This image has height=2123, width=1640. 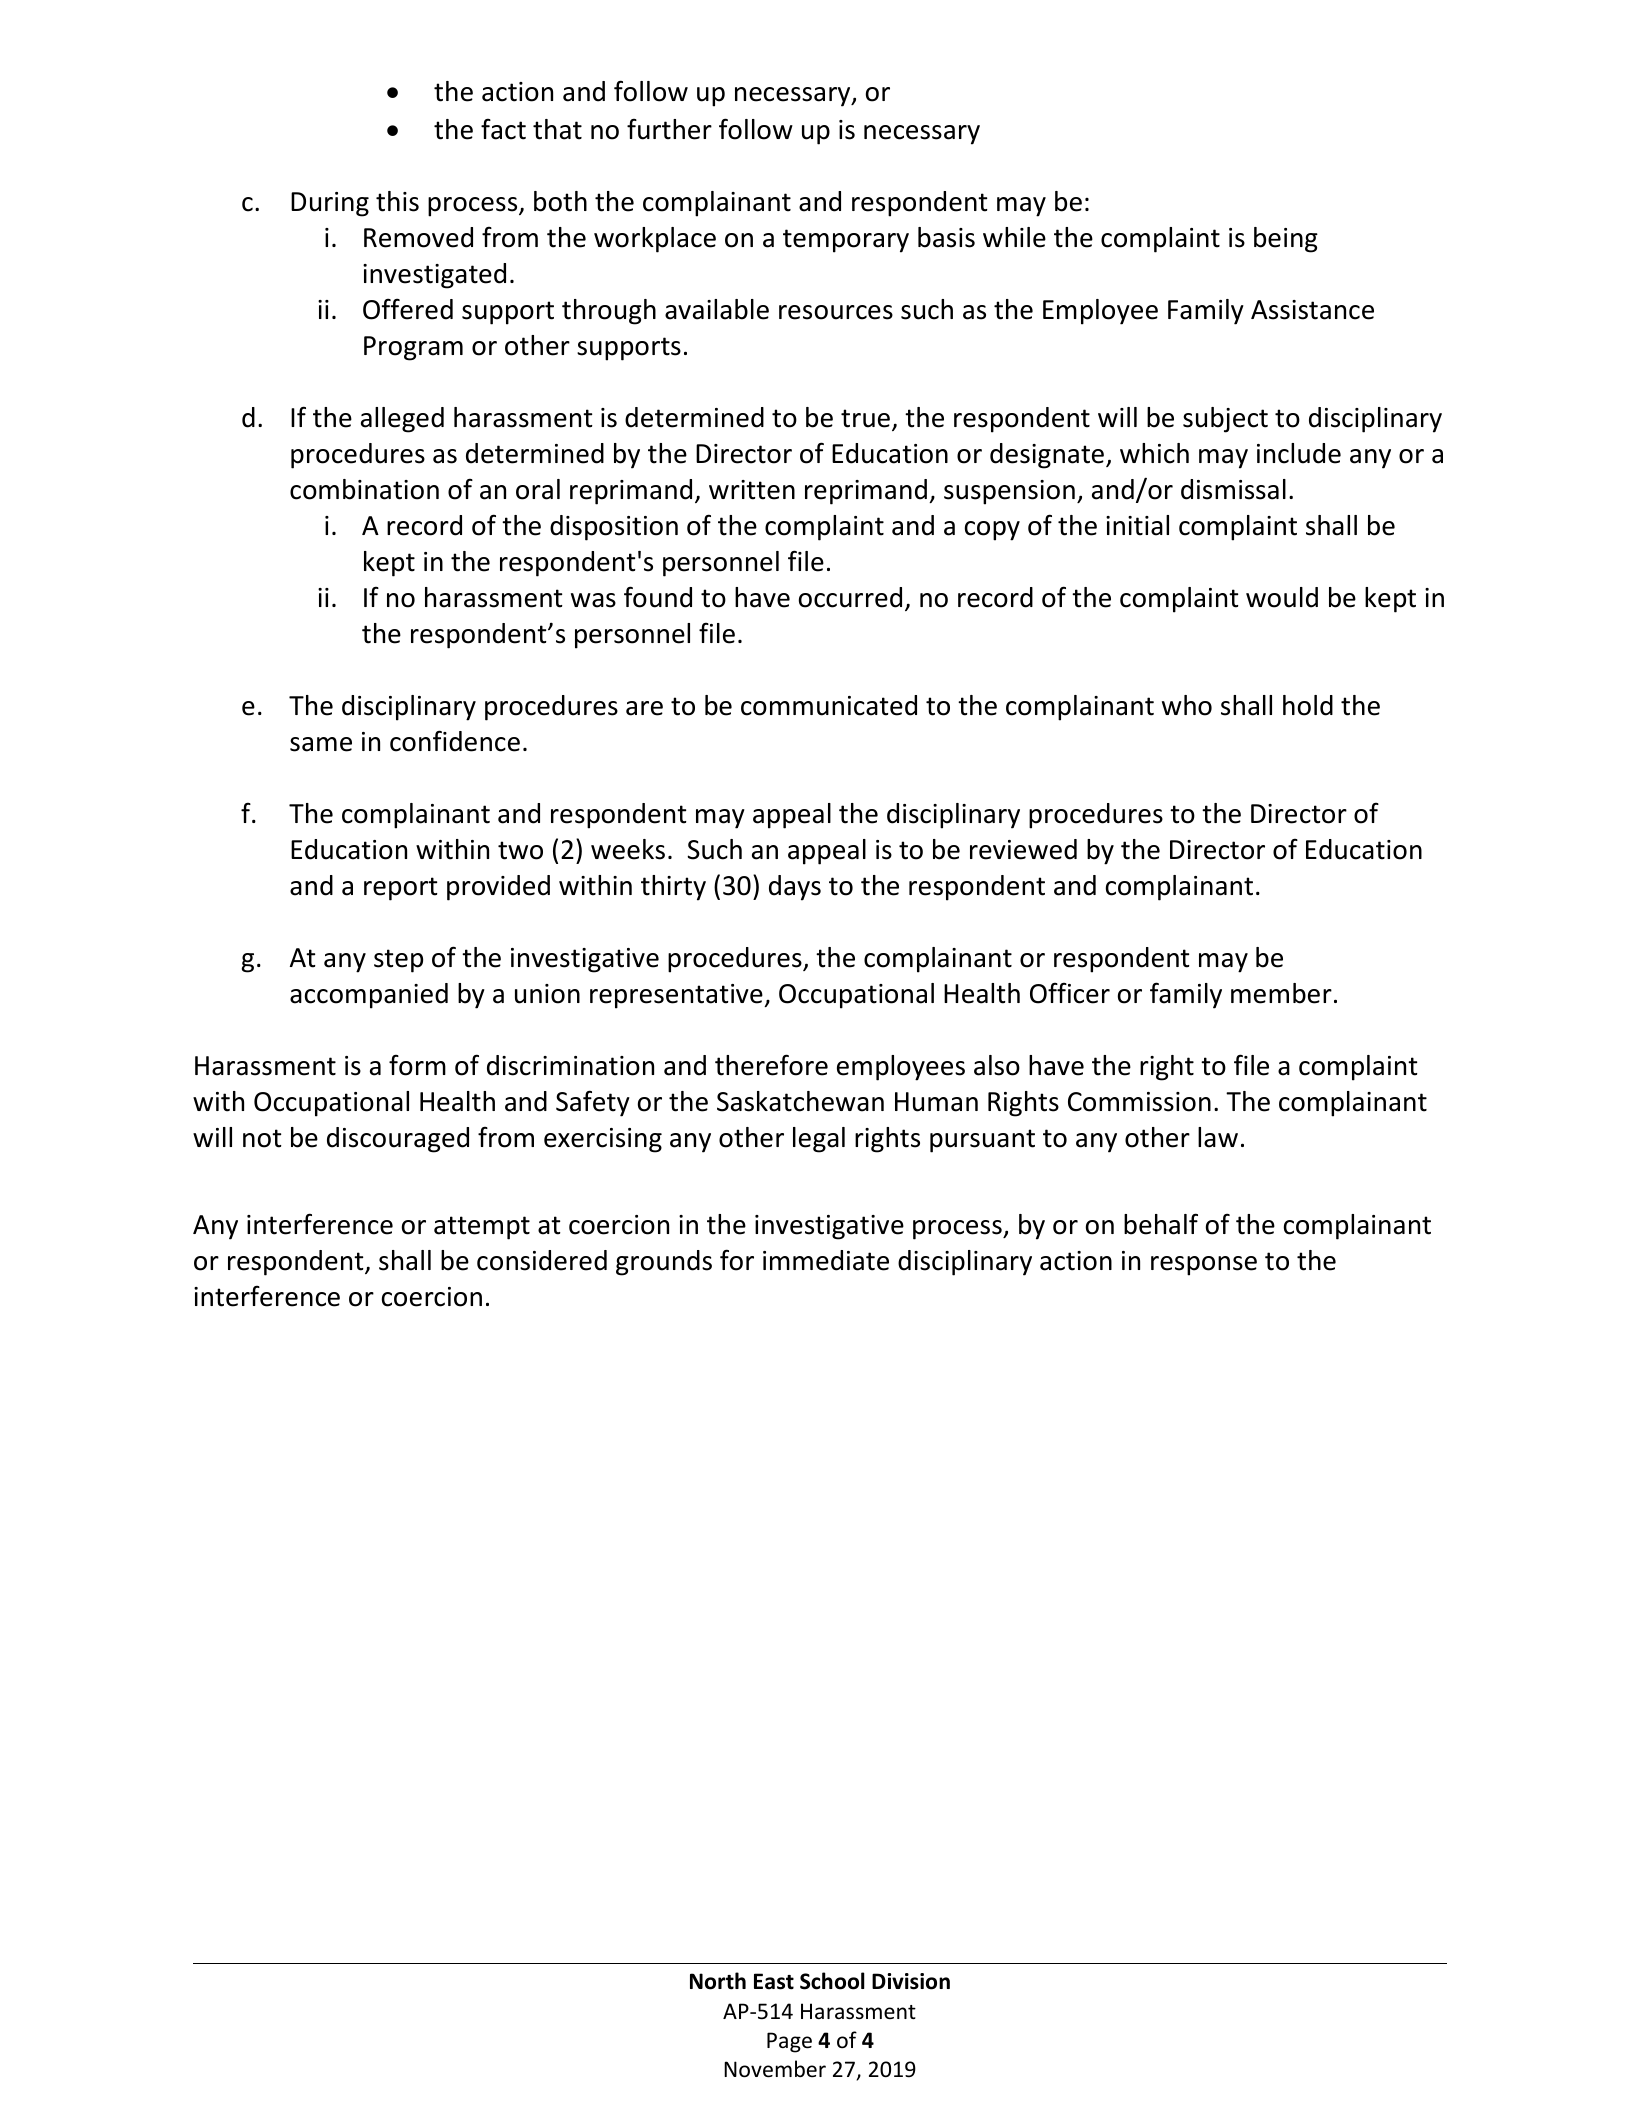 What do you see at coordinates (1286, 240) in the image?
I see `being` at bounding box center [1286, 240].
